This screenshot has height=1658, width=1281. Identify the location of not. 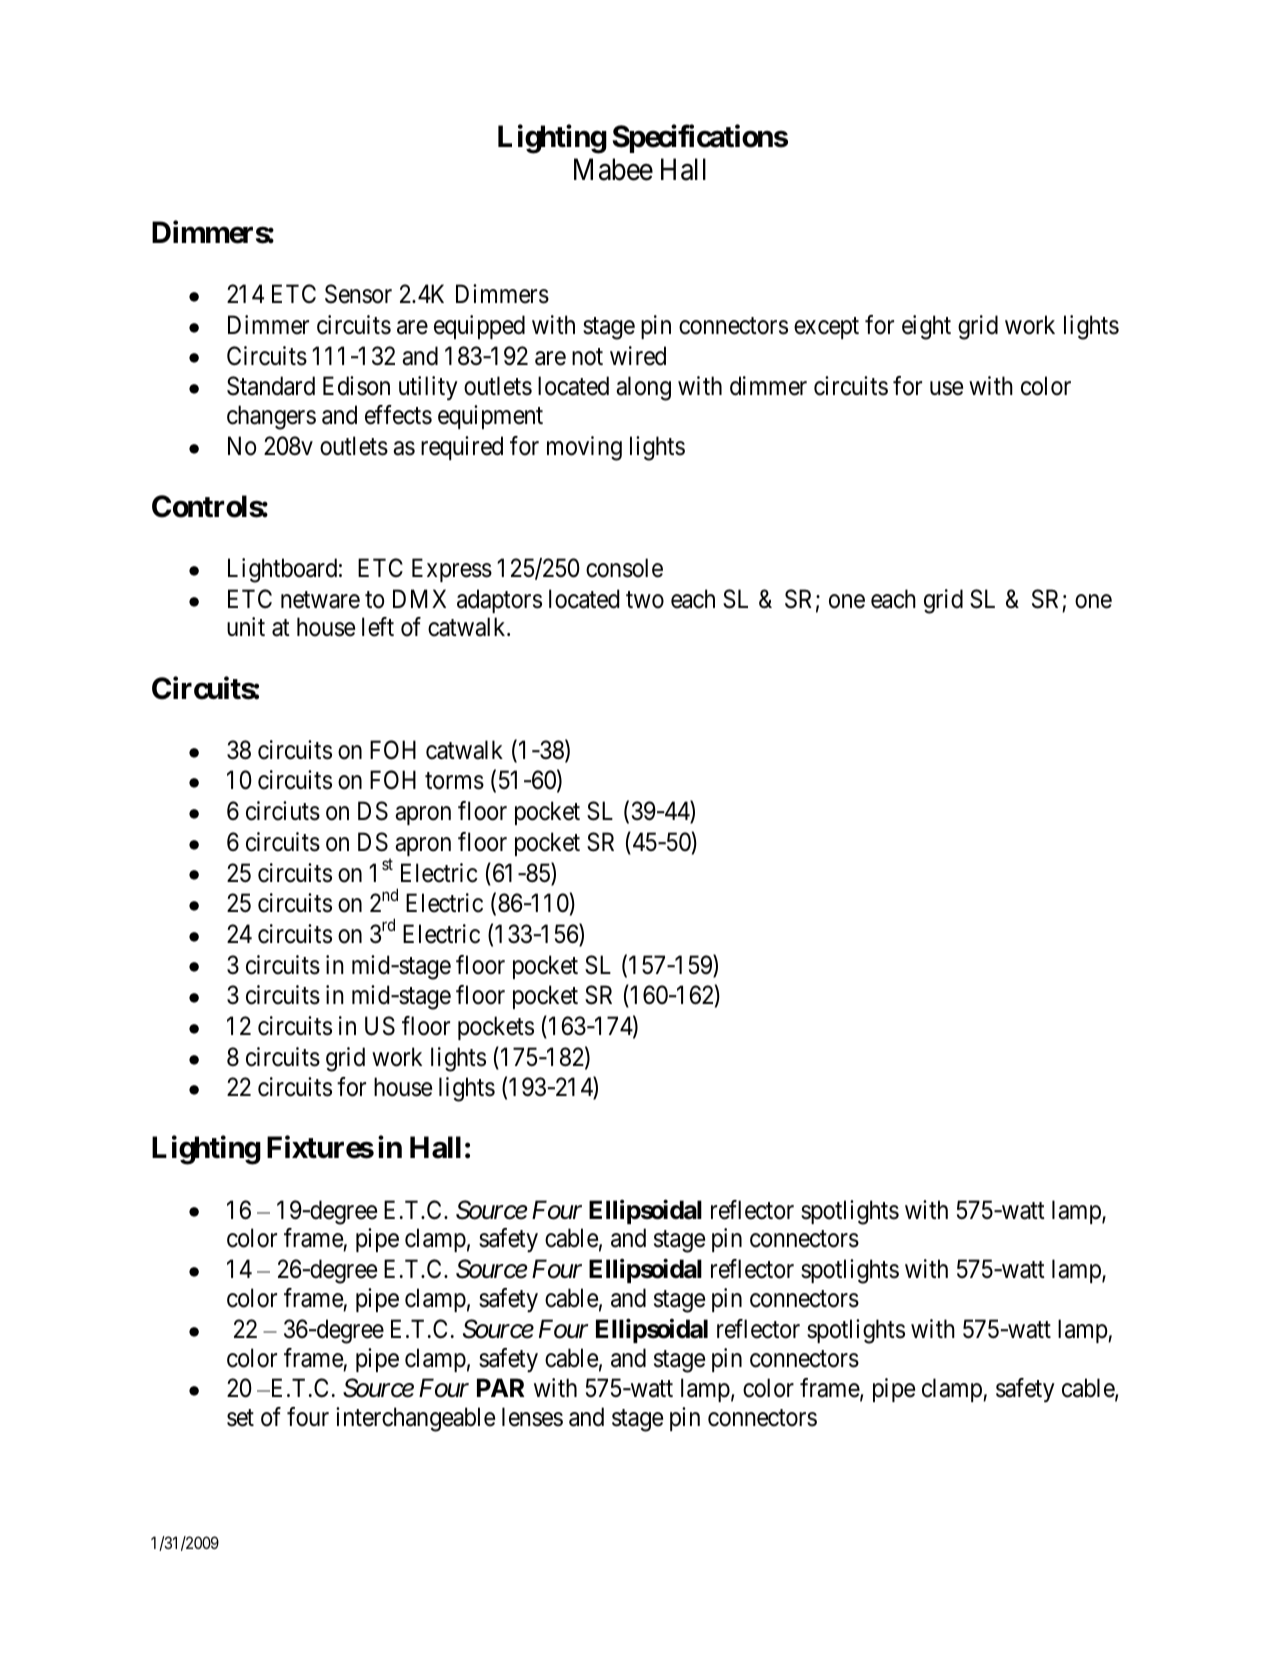
(587, 357).
